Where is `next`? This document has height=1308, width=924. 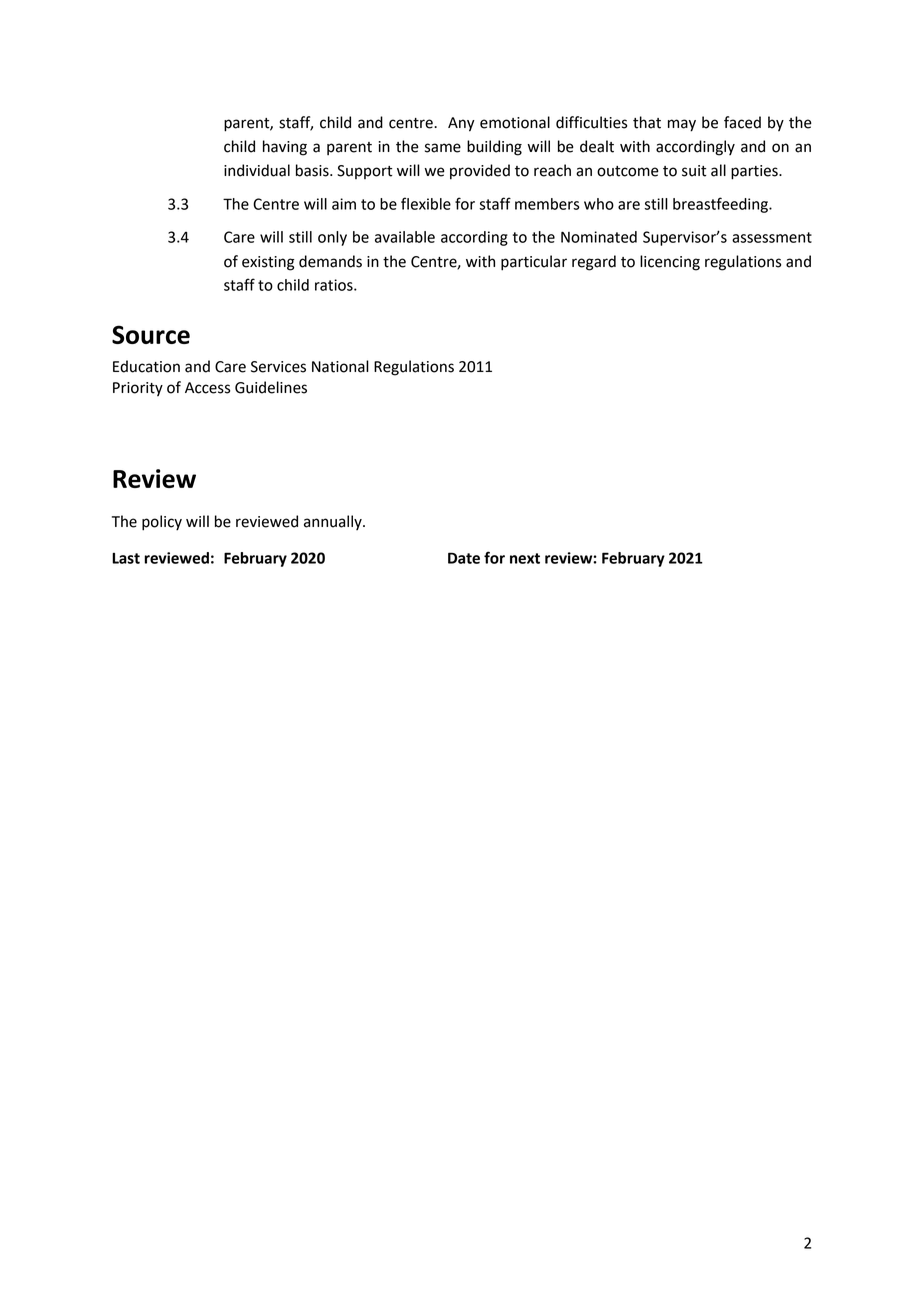
next is located at coordinates (525, 558).
